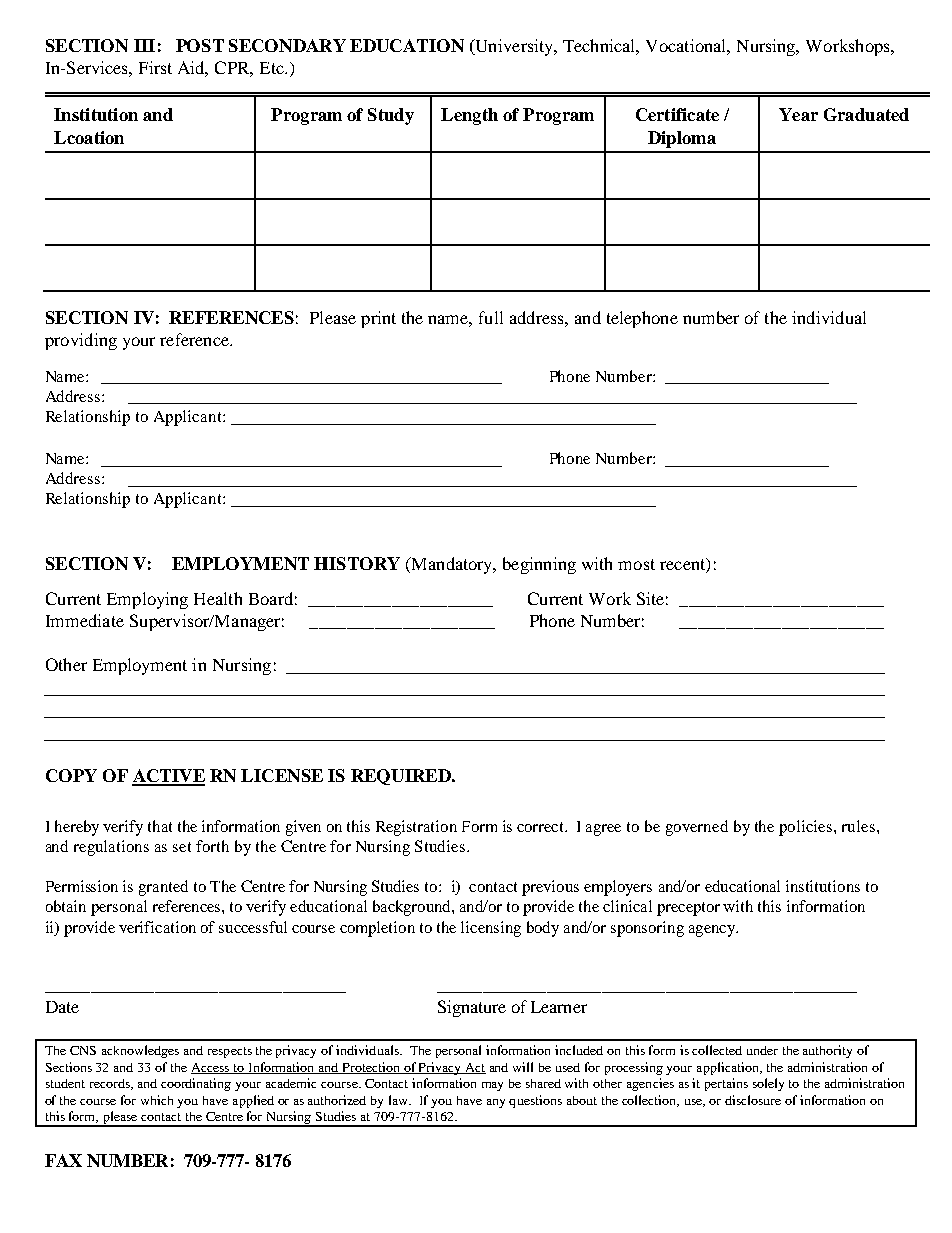 Image resolution: width=952 pixels, height=1233 pixels. What do you see at coordinates (402, 777) in the page?
I see `REQUIRED` at bounding box center [402, 777].
